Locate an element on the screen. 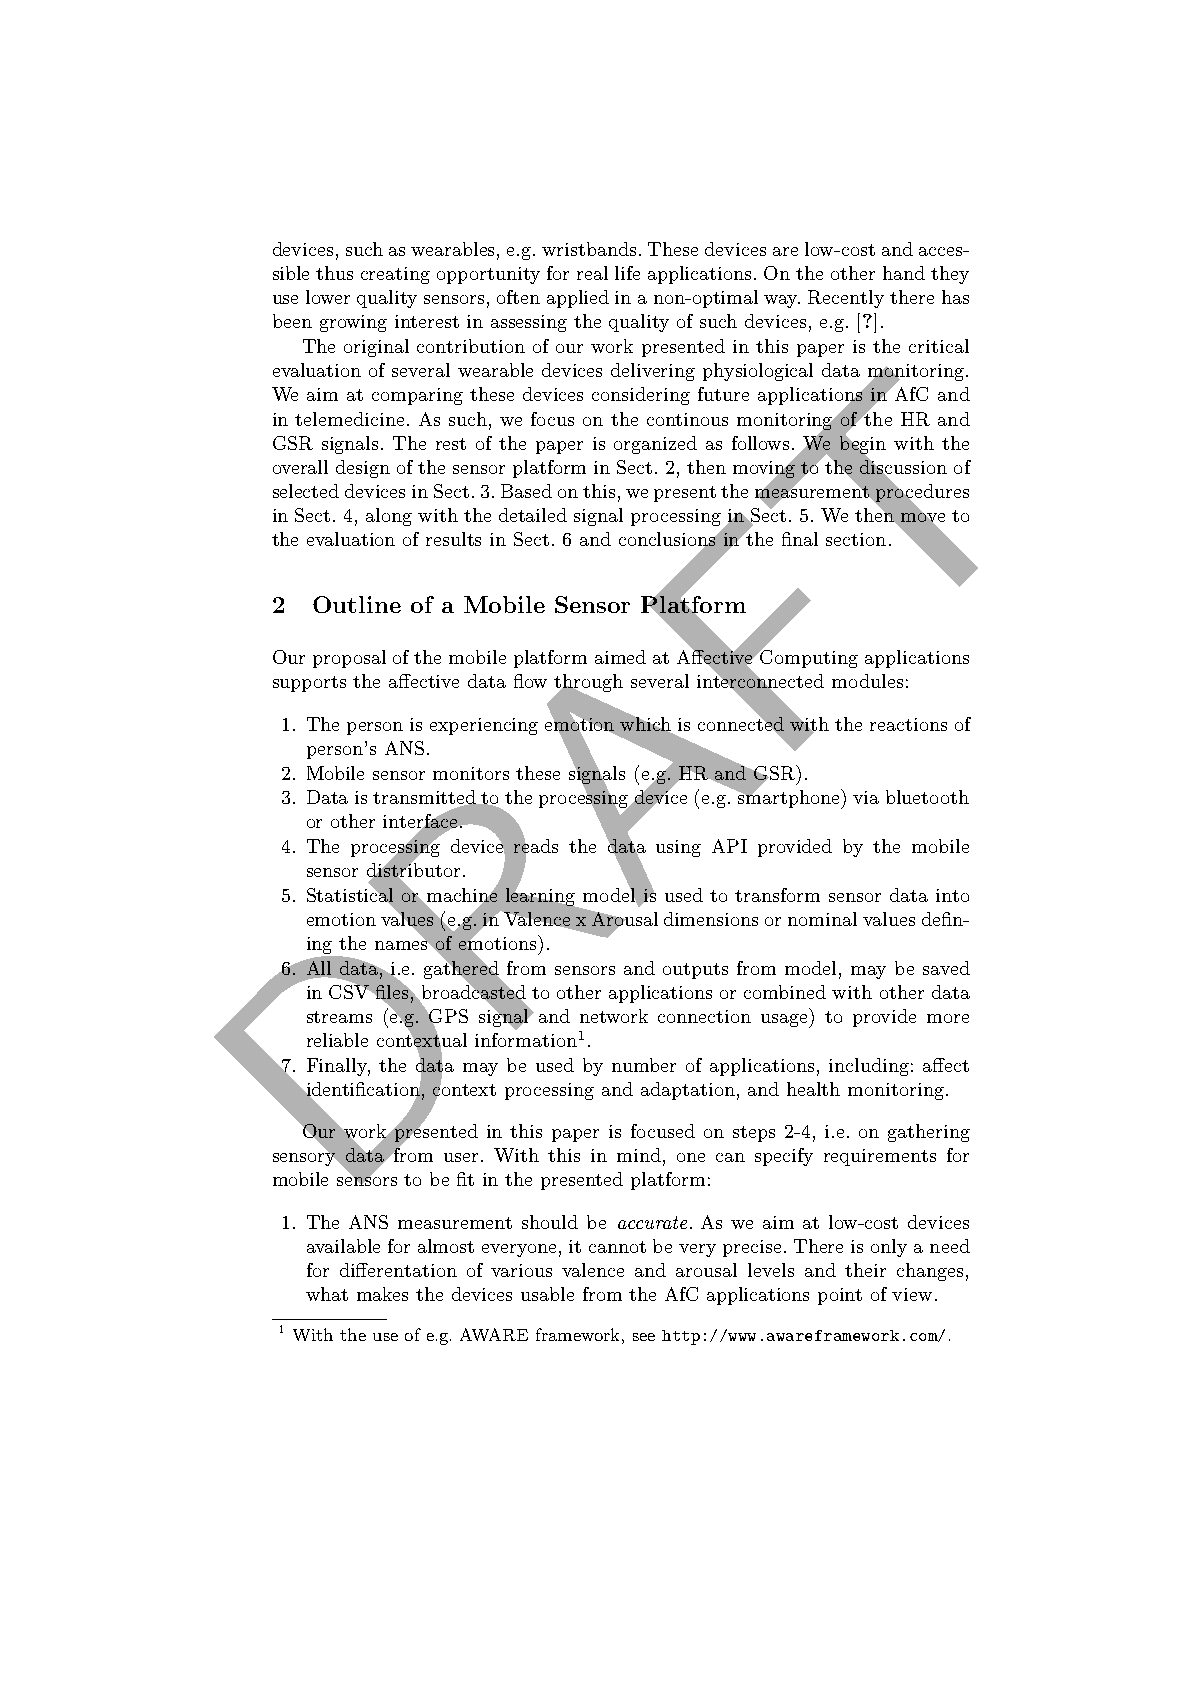  via is located at coordinates (866, 797).
